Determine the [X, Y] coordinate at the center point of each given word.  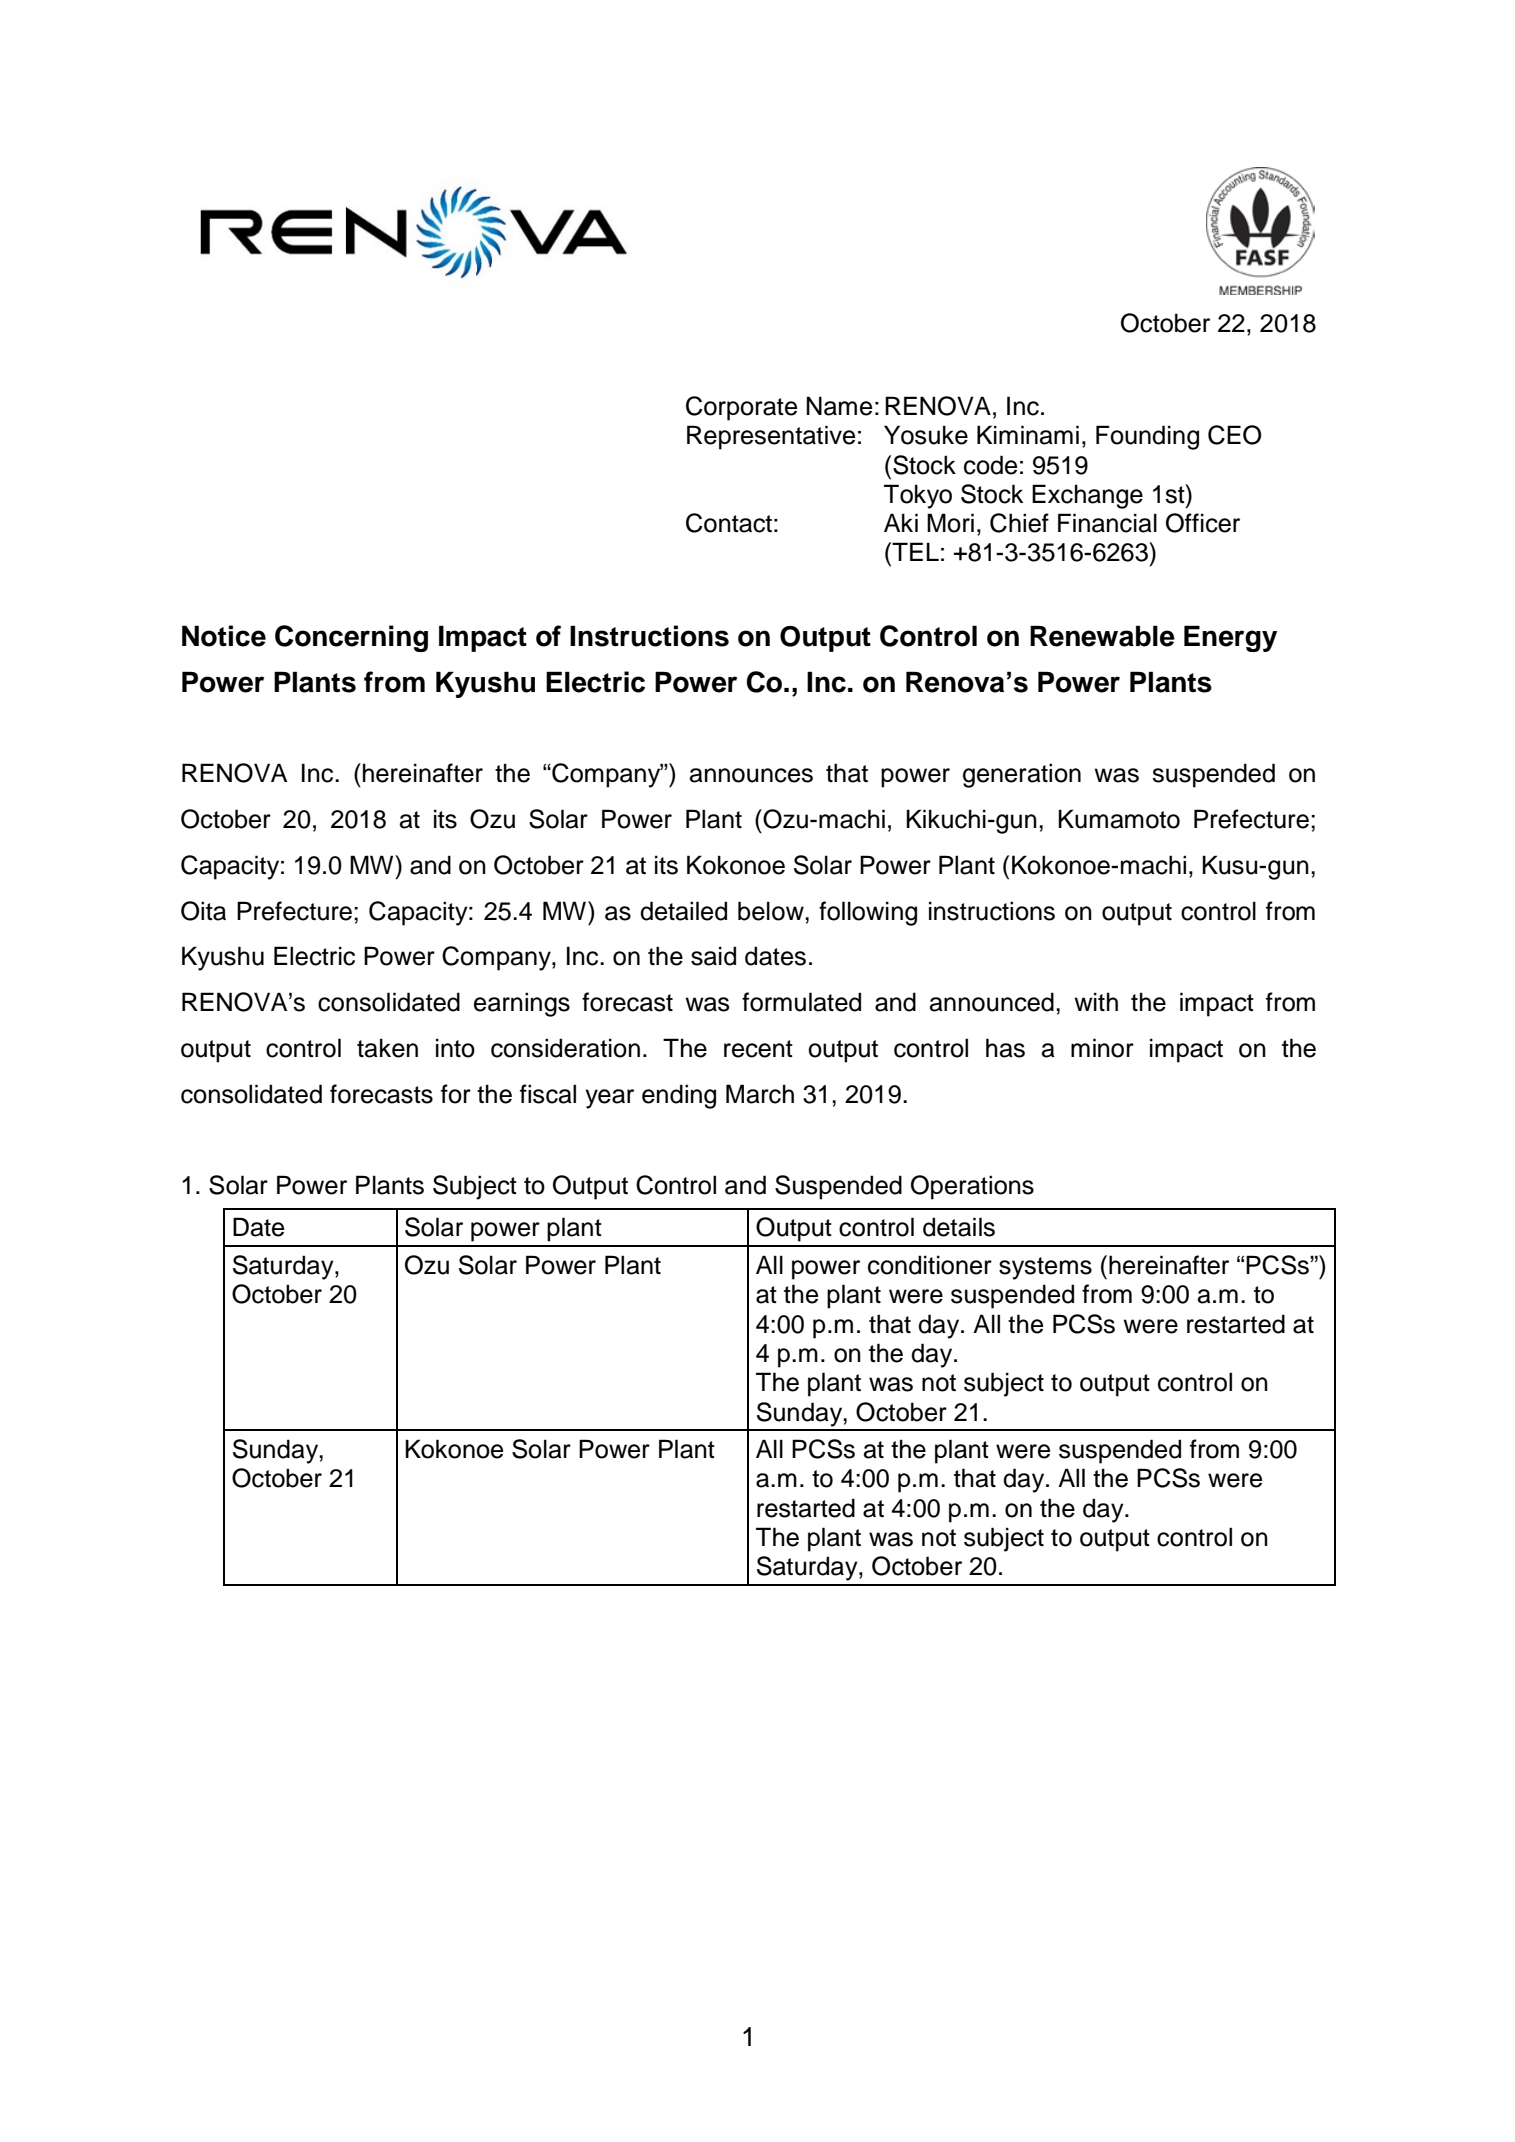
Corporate [741, 408]
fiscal [548, 1094]
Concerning [351, 638]
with [1096, 1001]
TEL [914, 551]
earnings [522, 1004]
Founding [1147, 437]
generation [1022, 775]
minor [1102, 1048]
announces [751, 775]
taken [387, 1048]
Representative [771, 437]
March [760, 1094]
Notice [224, 636]
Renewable [1102, 636]
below [772, 911]
